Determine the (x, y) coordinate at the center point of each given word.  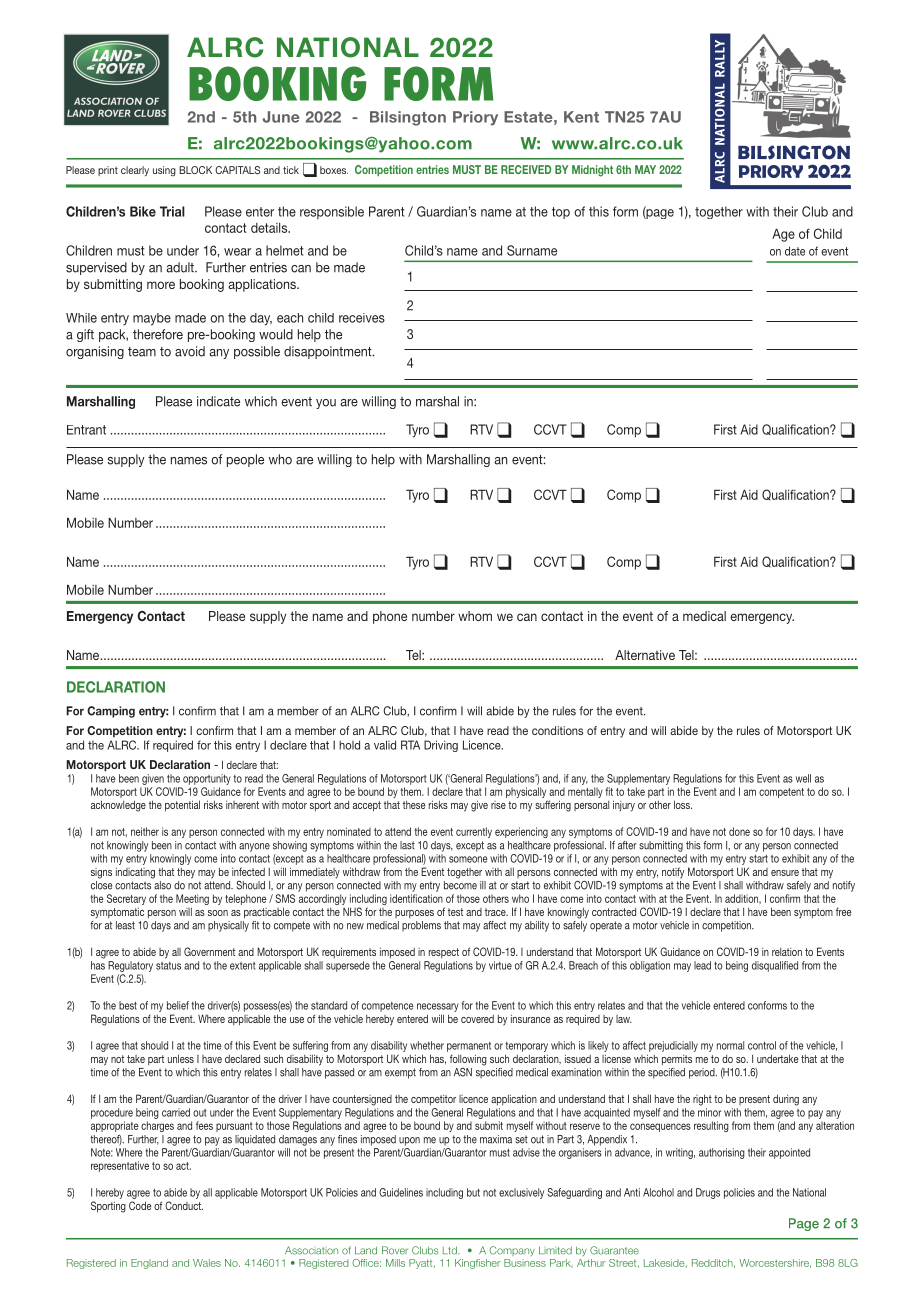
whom (475, 616)
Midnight (592, 171)
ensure (785, 873)
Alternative (645, 655)
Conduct (184, 1205)
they (186, 873)
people (245, 460)
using (164, 171)
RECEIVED (526, 169)
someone (468, 859)
